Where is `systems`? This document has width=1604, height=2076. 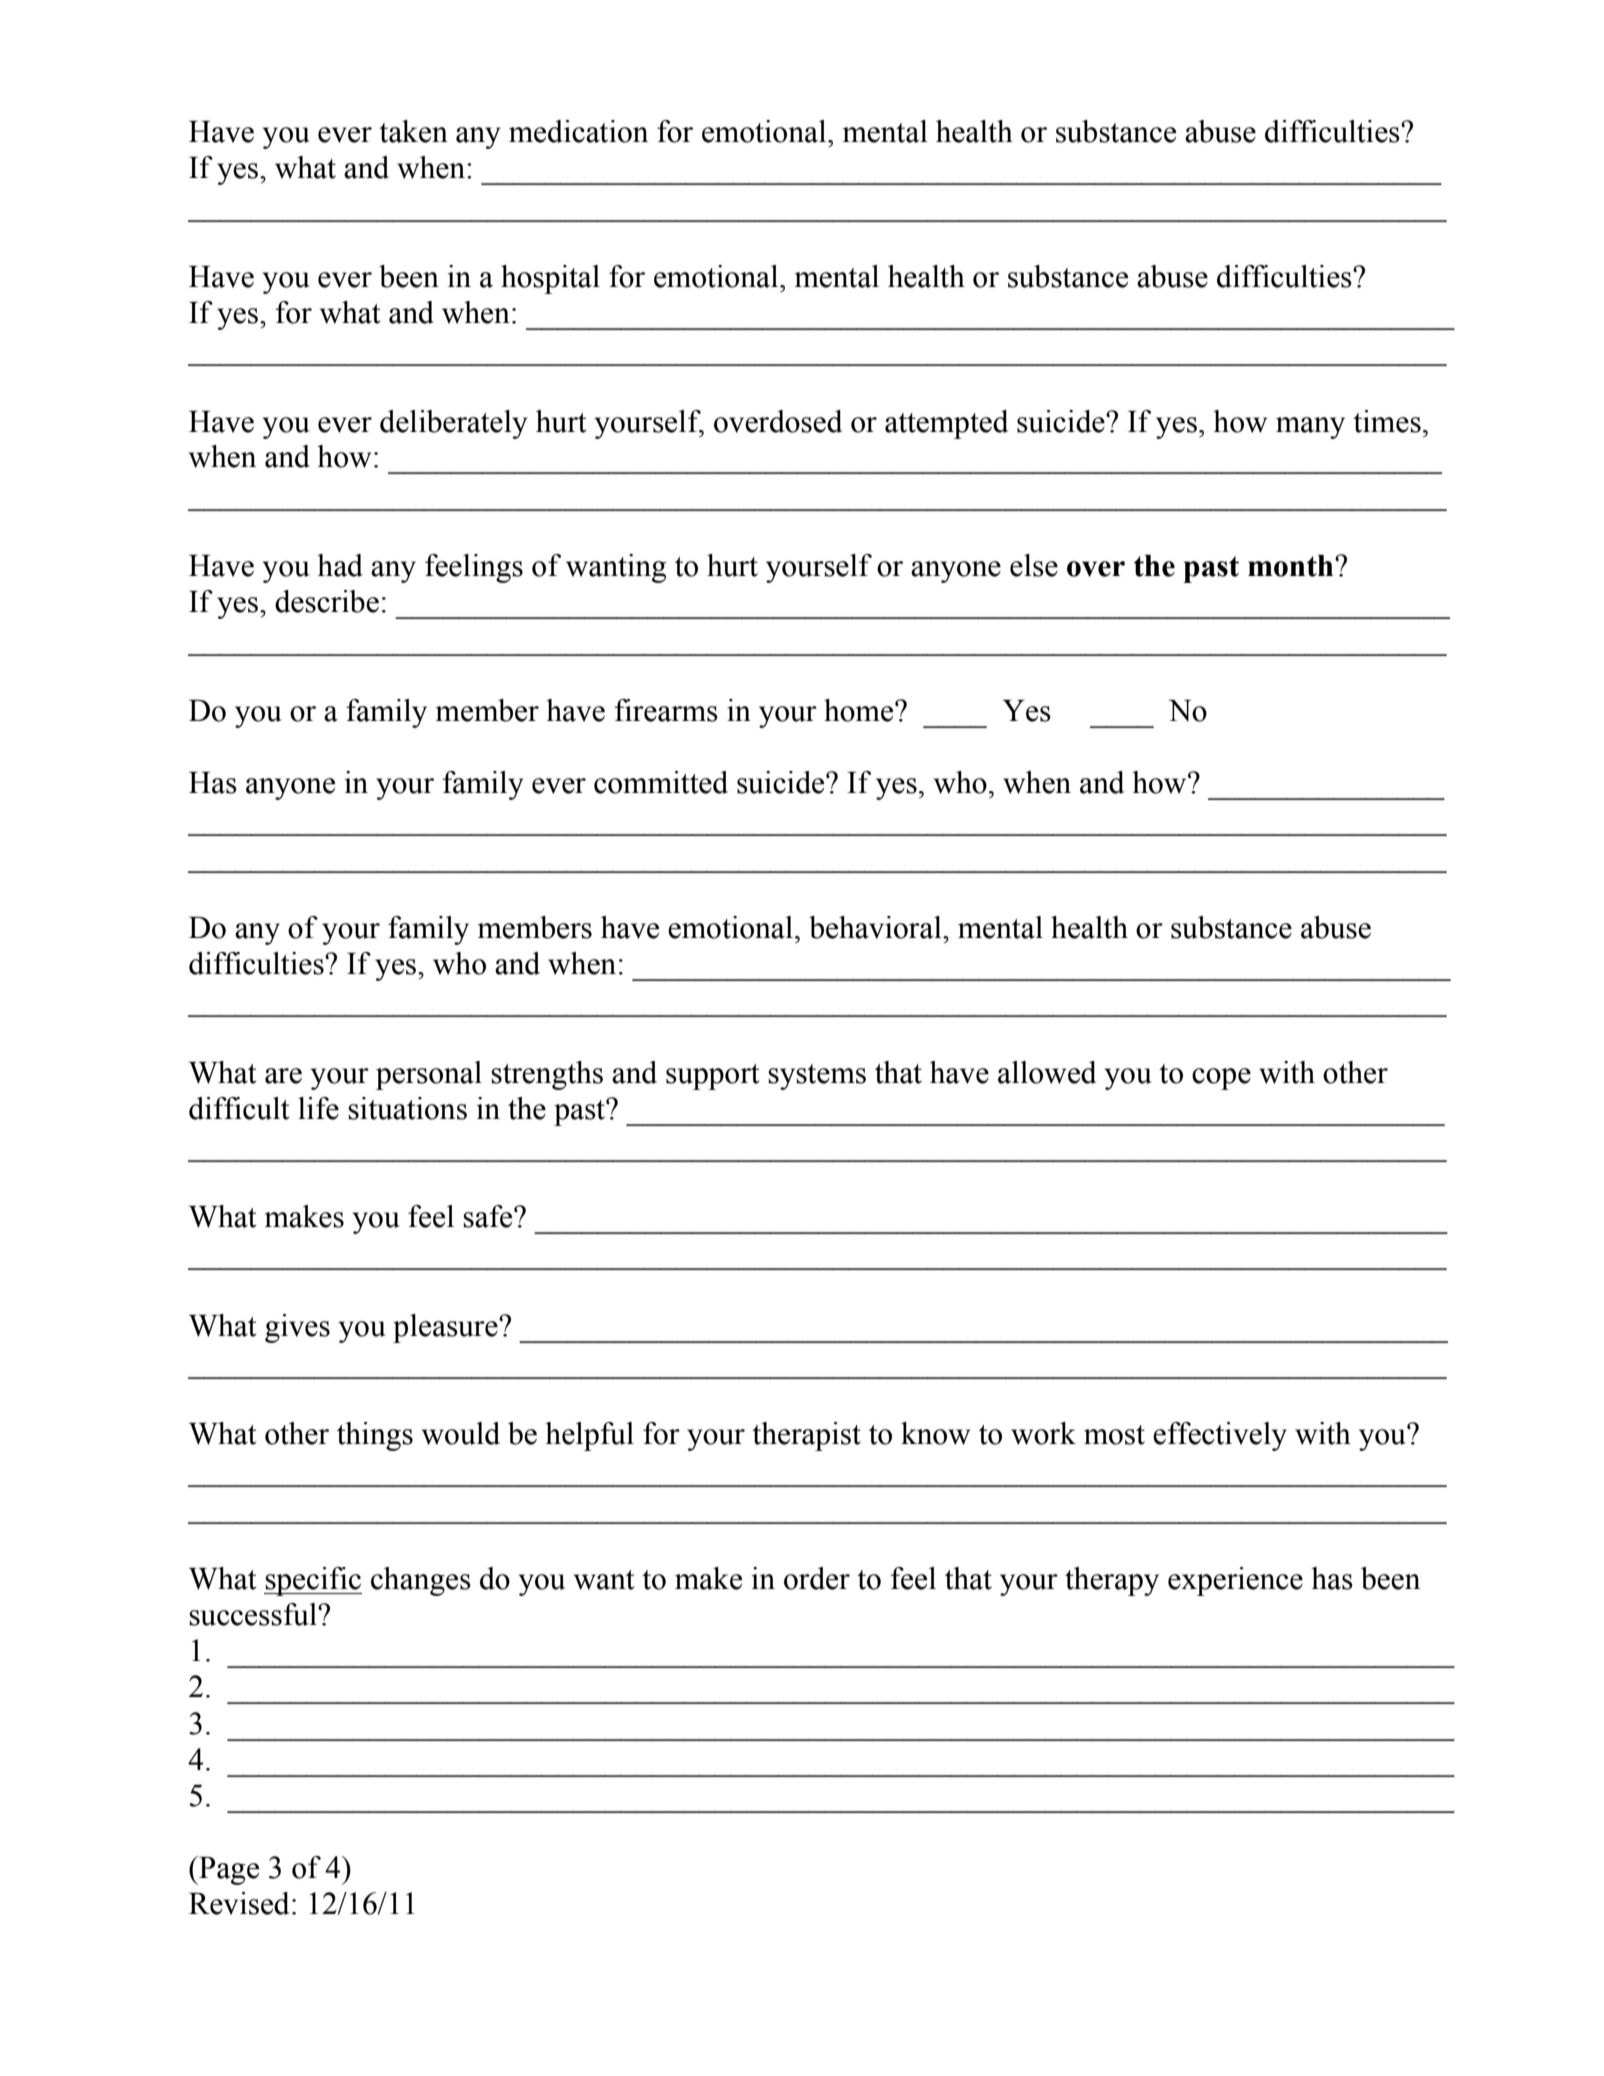 systems is located at coordinates (817, 1077).
